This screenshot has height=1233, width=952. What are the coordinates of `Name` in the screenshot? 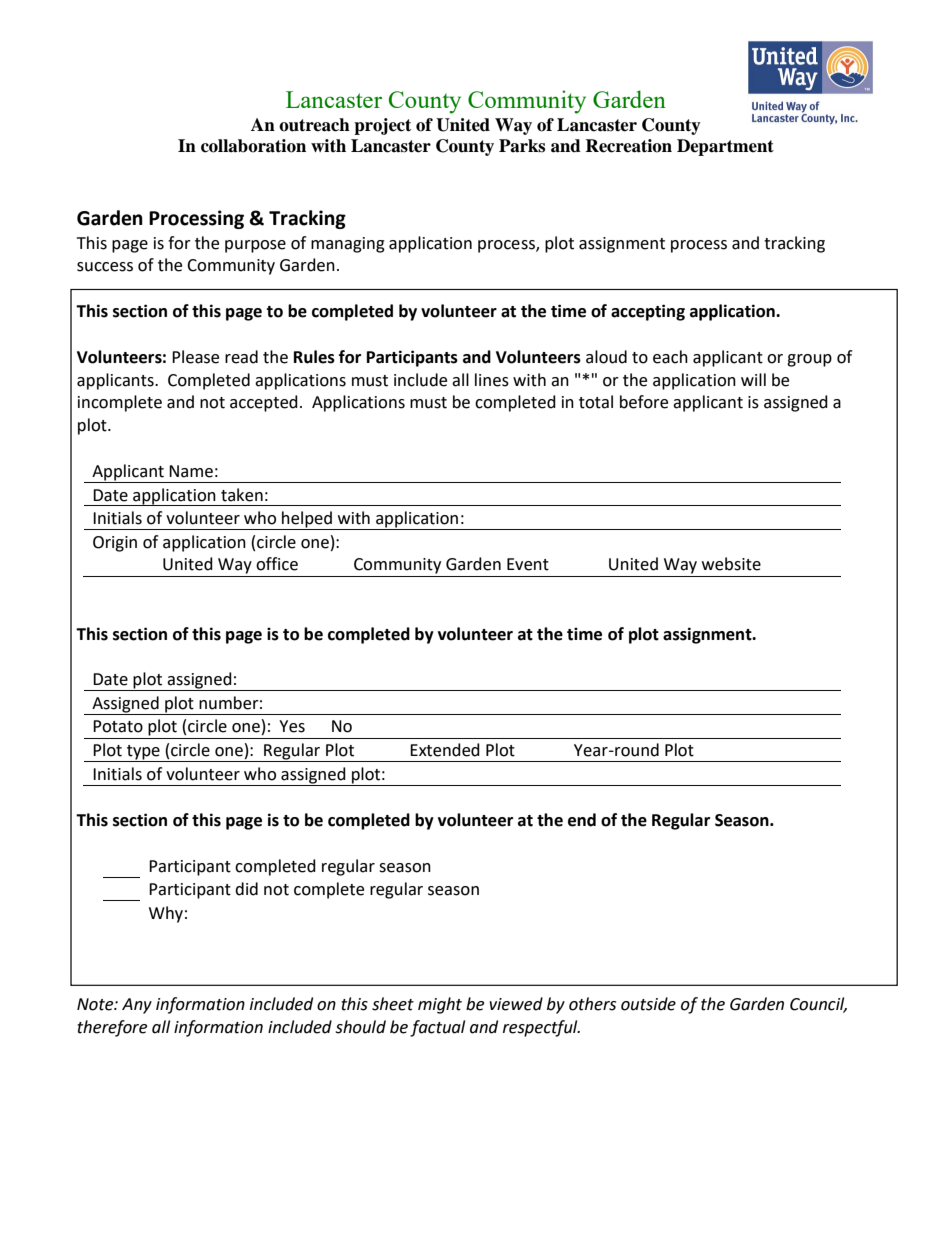 It's located at (191, 471).
